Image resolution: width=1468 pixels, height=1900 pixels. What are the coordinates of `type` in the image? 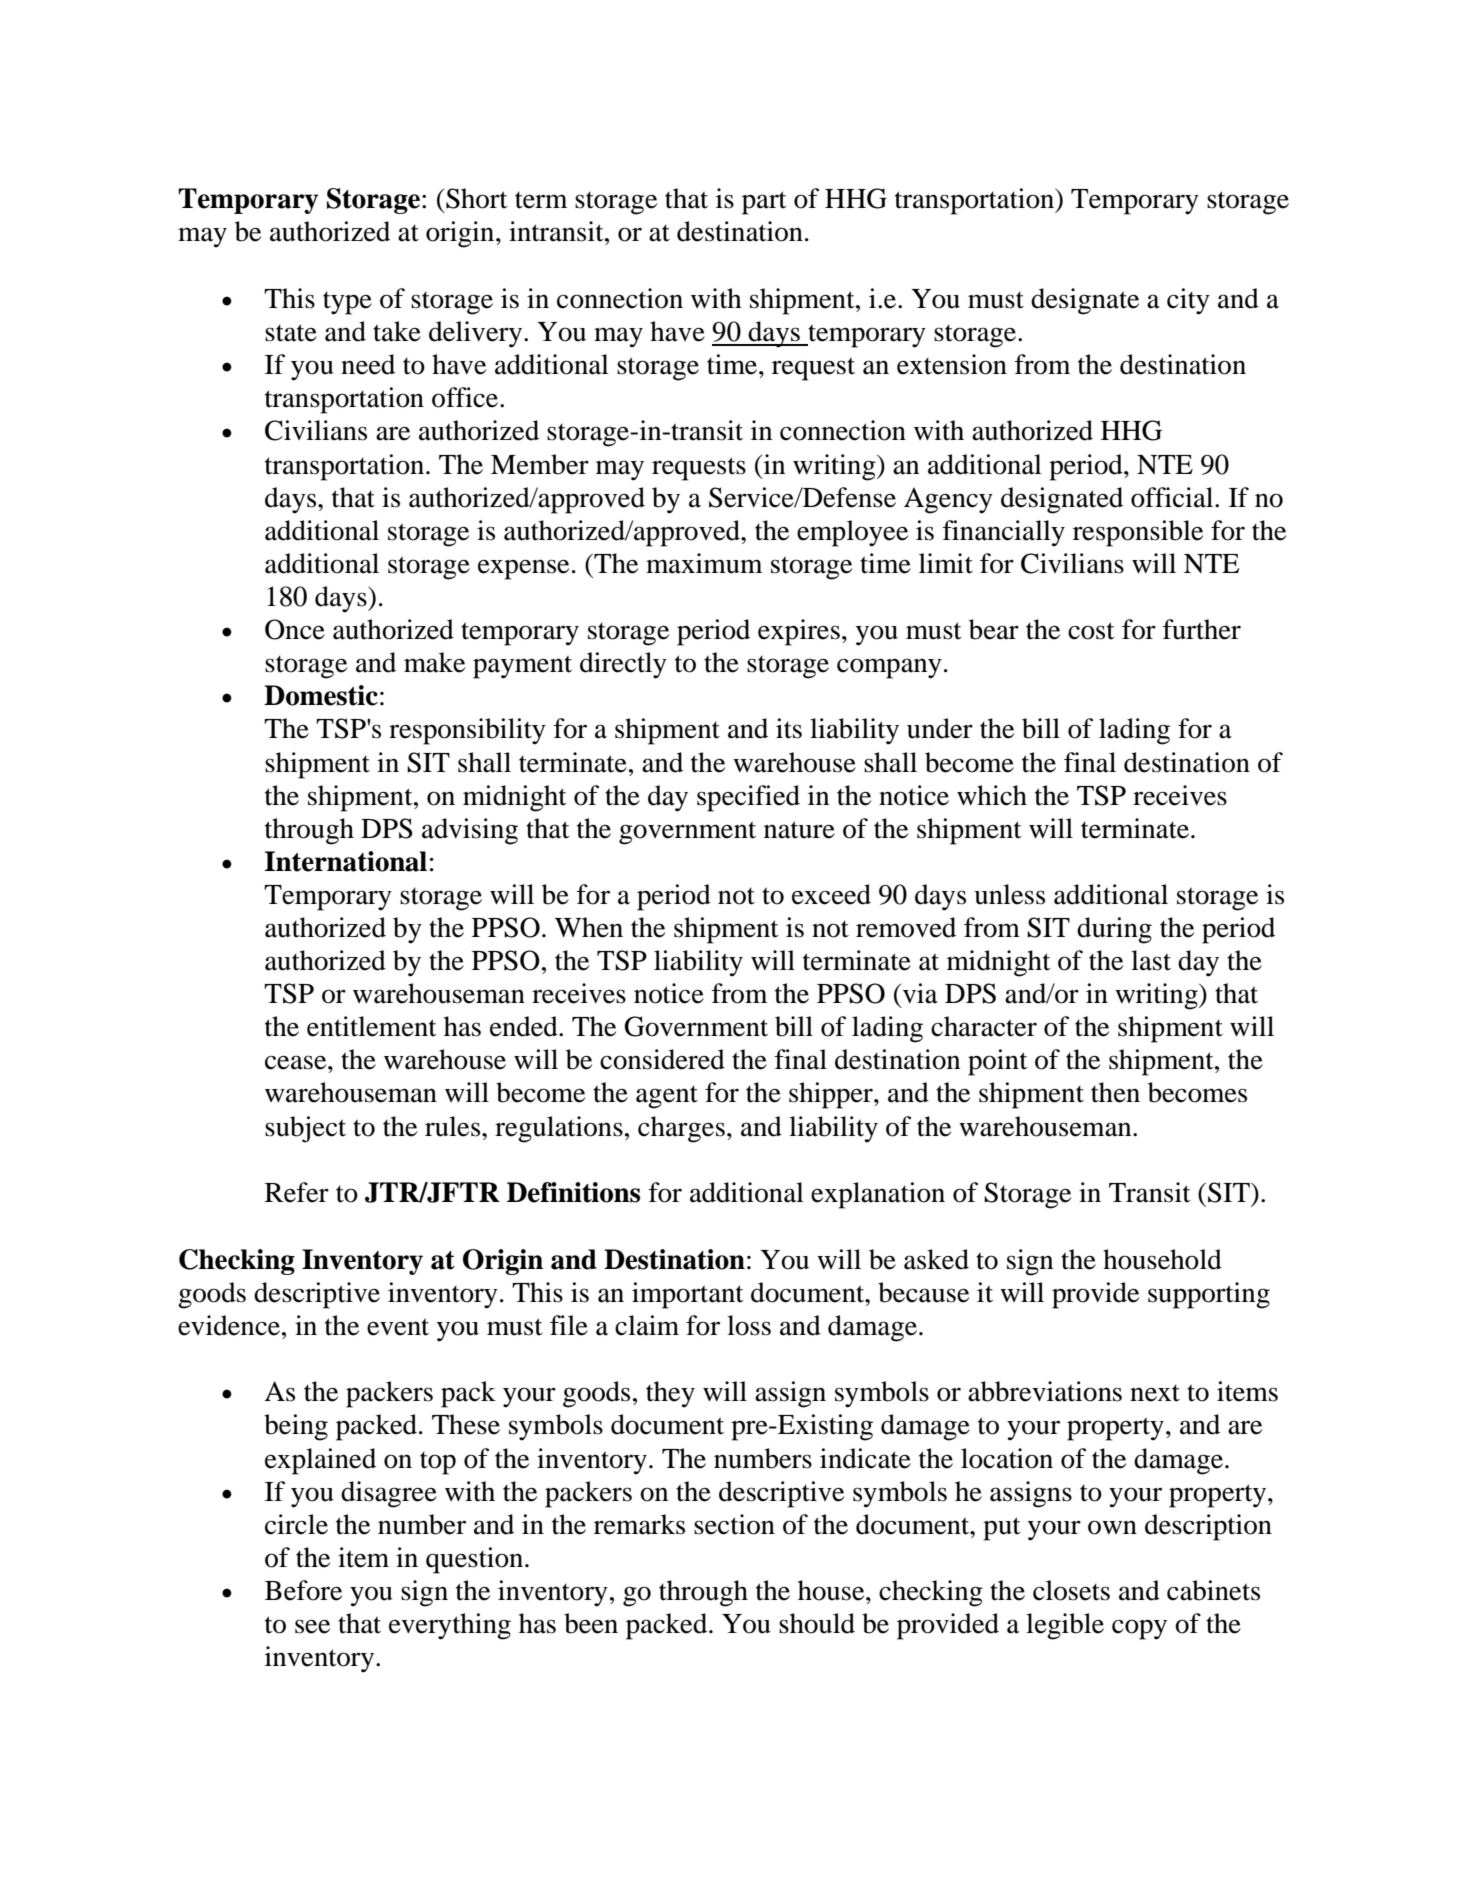 It's located at (347, 303).
